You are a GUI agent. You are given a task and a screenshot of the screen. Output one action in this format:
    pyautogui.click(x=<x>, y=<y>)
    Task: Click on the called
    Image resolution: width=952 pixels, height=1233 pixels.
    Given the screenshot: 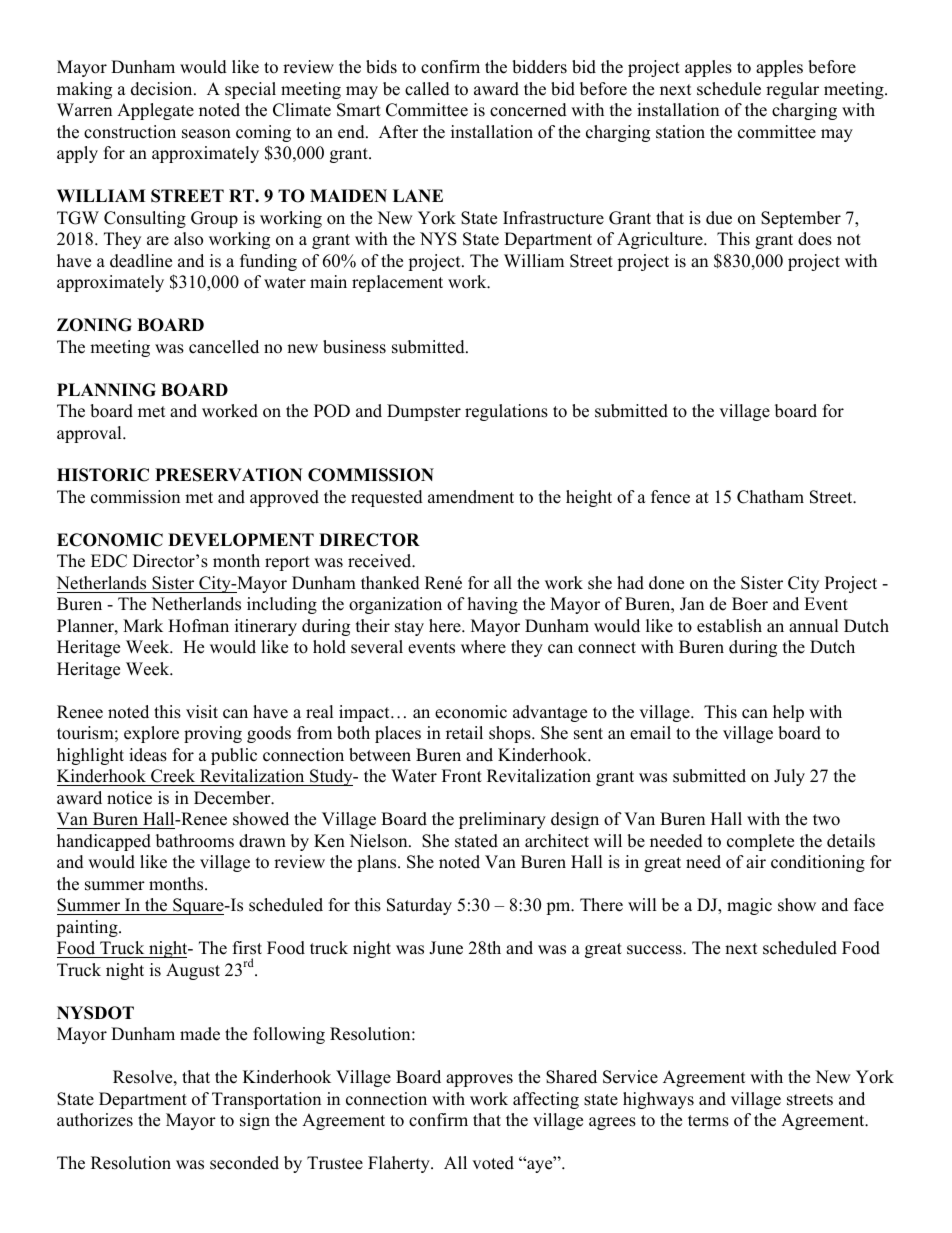 What is the action you would take?
    pyautogui.click(x=427, y=89)
